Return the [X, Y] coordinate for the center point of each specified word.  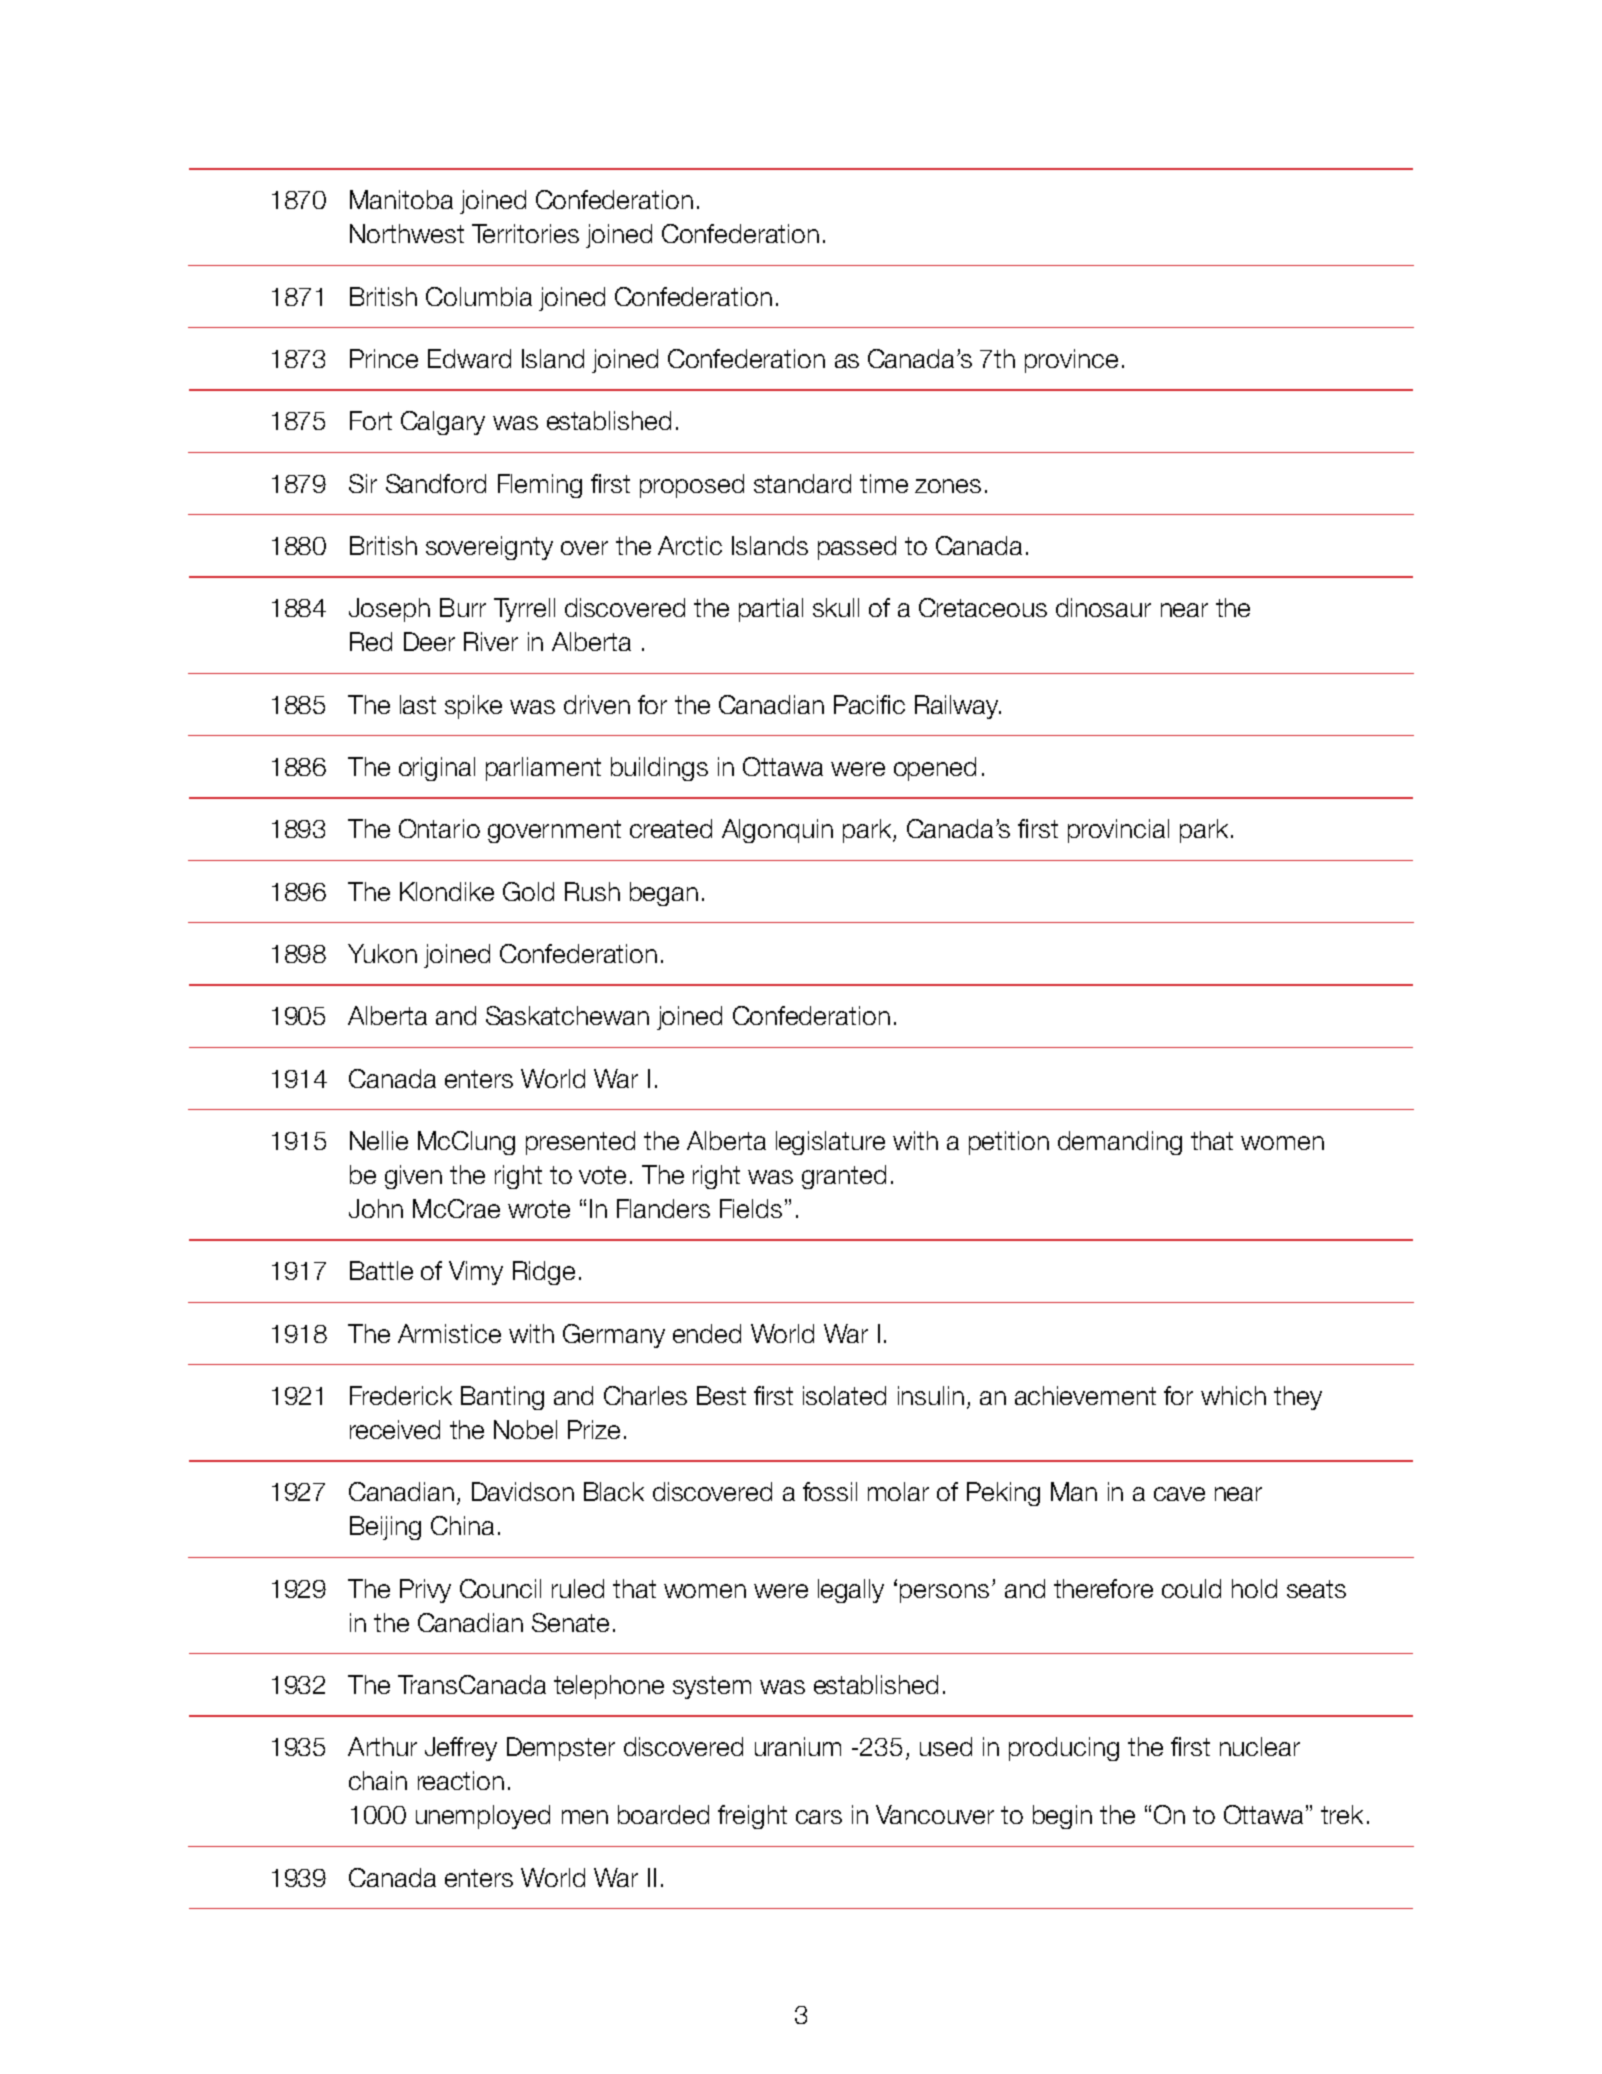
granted [844, 1177]
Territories [525, 233]
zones [948, 486]
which [1233, 1395]
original [437, 769]
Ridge [544, 1273]
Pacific [869, 704]
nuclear [1260, 1746]
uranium [798, 1746]
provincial [1118, 831]
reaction [461, 1780]
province [1071, 361]
